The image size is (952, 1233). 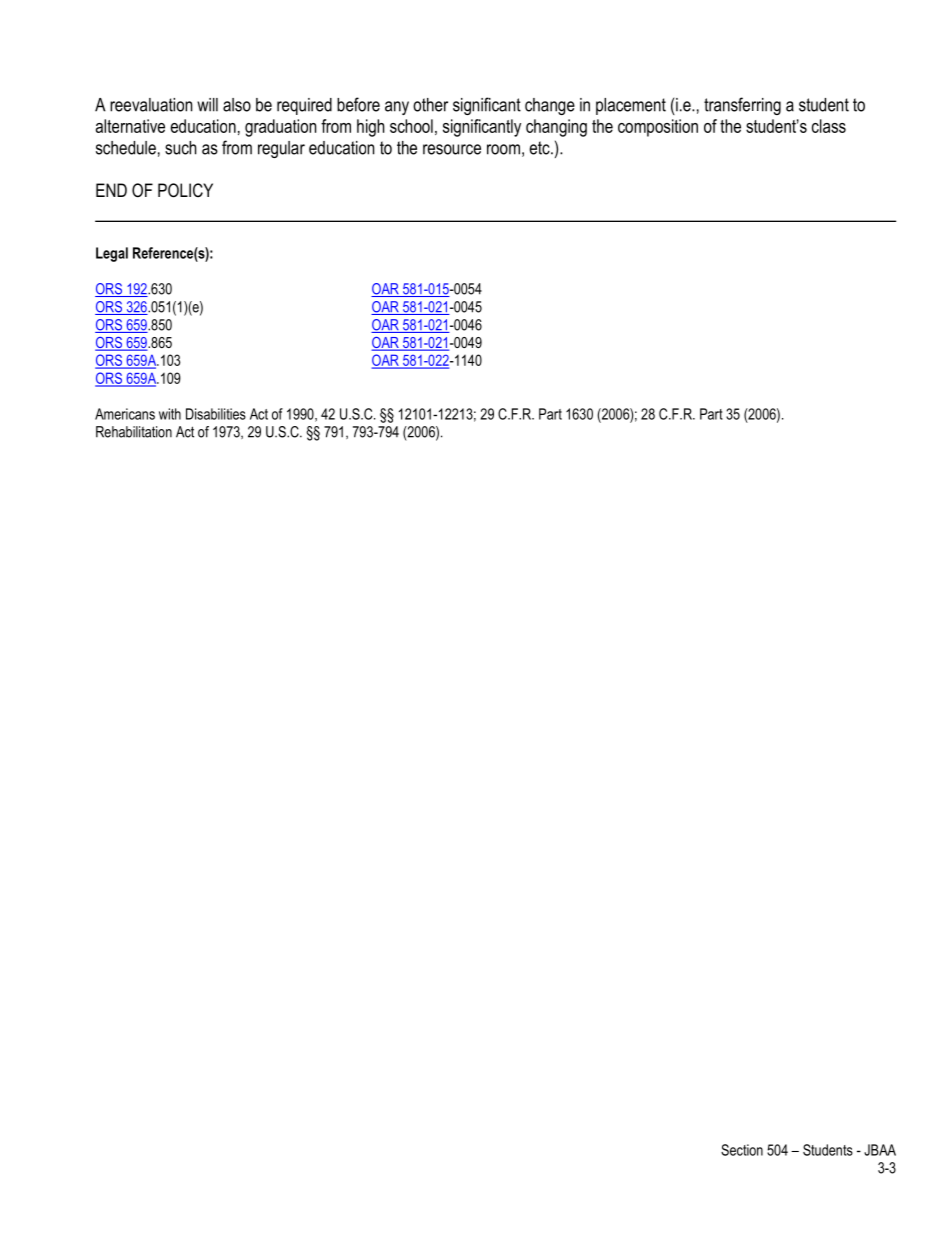 I want to click on composition, so click(x=658, y=128).
